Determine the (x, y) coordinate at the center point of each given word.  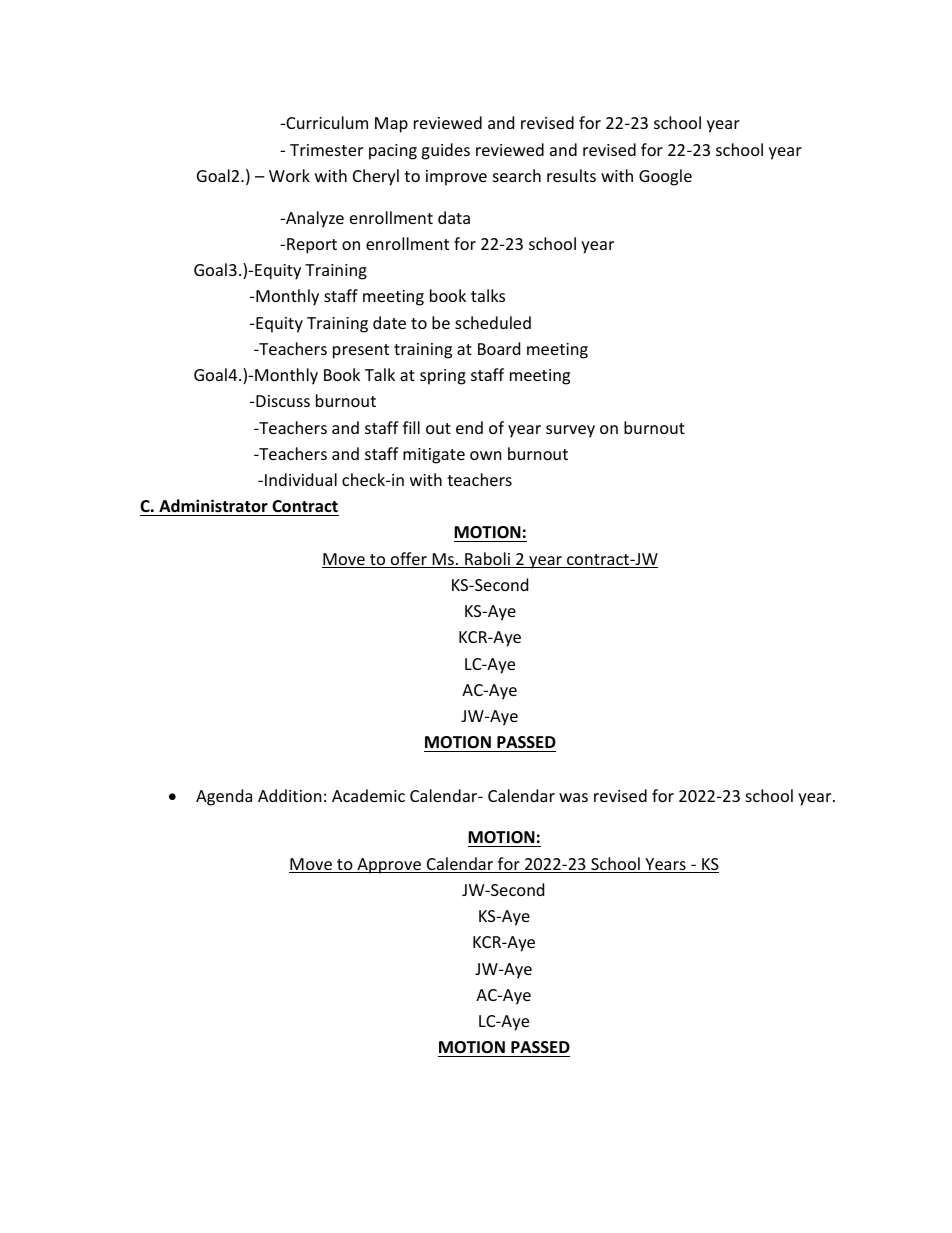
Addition (290, 795)
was (573, 797)
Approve (389, 866)
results (571, 175)
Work (289, 175)
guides (445, 151)
